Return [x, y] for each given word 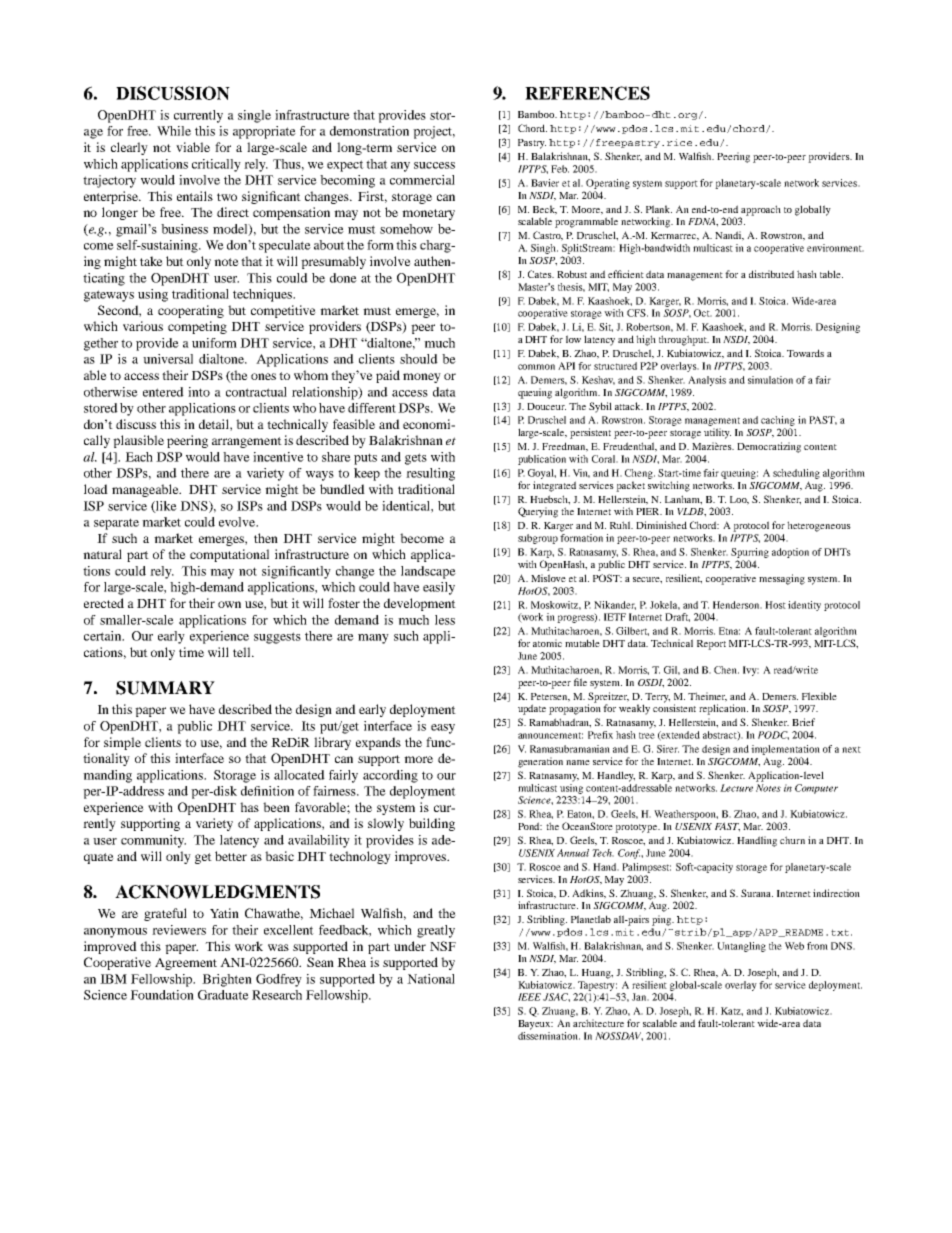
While [174, 131]
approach [760, 211]
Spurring [750, 553]
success [434, 165]
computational [229, 555]
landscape [428, 572]
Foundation [162, 995]
